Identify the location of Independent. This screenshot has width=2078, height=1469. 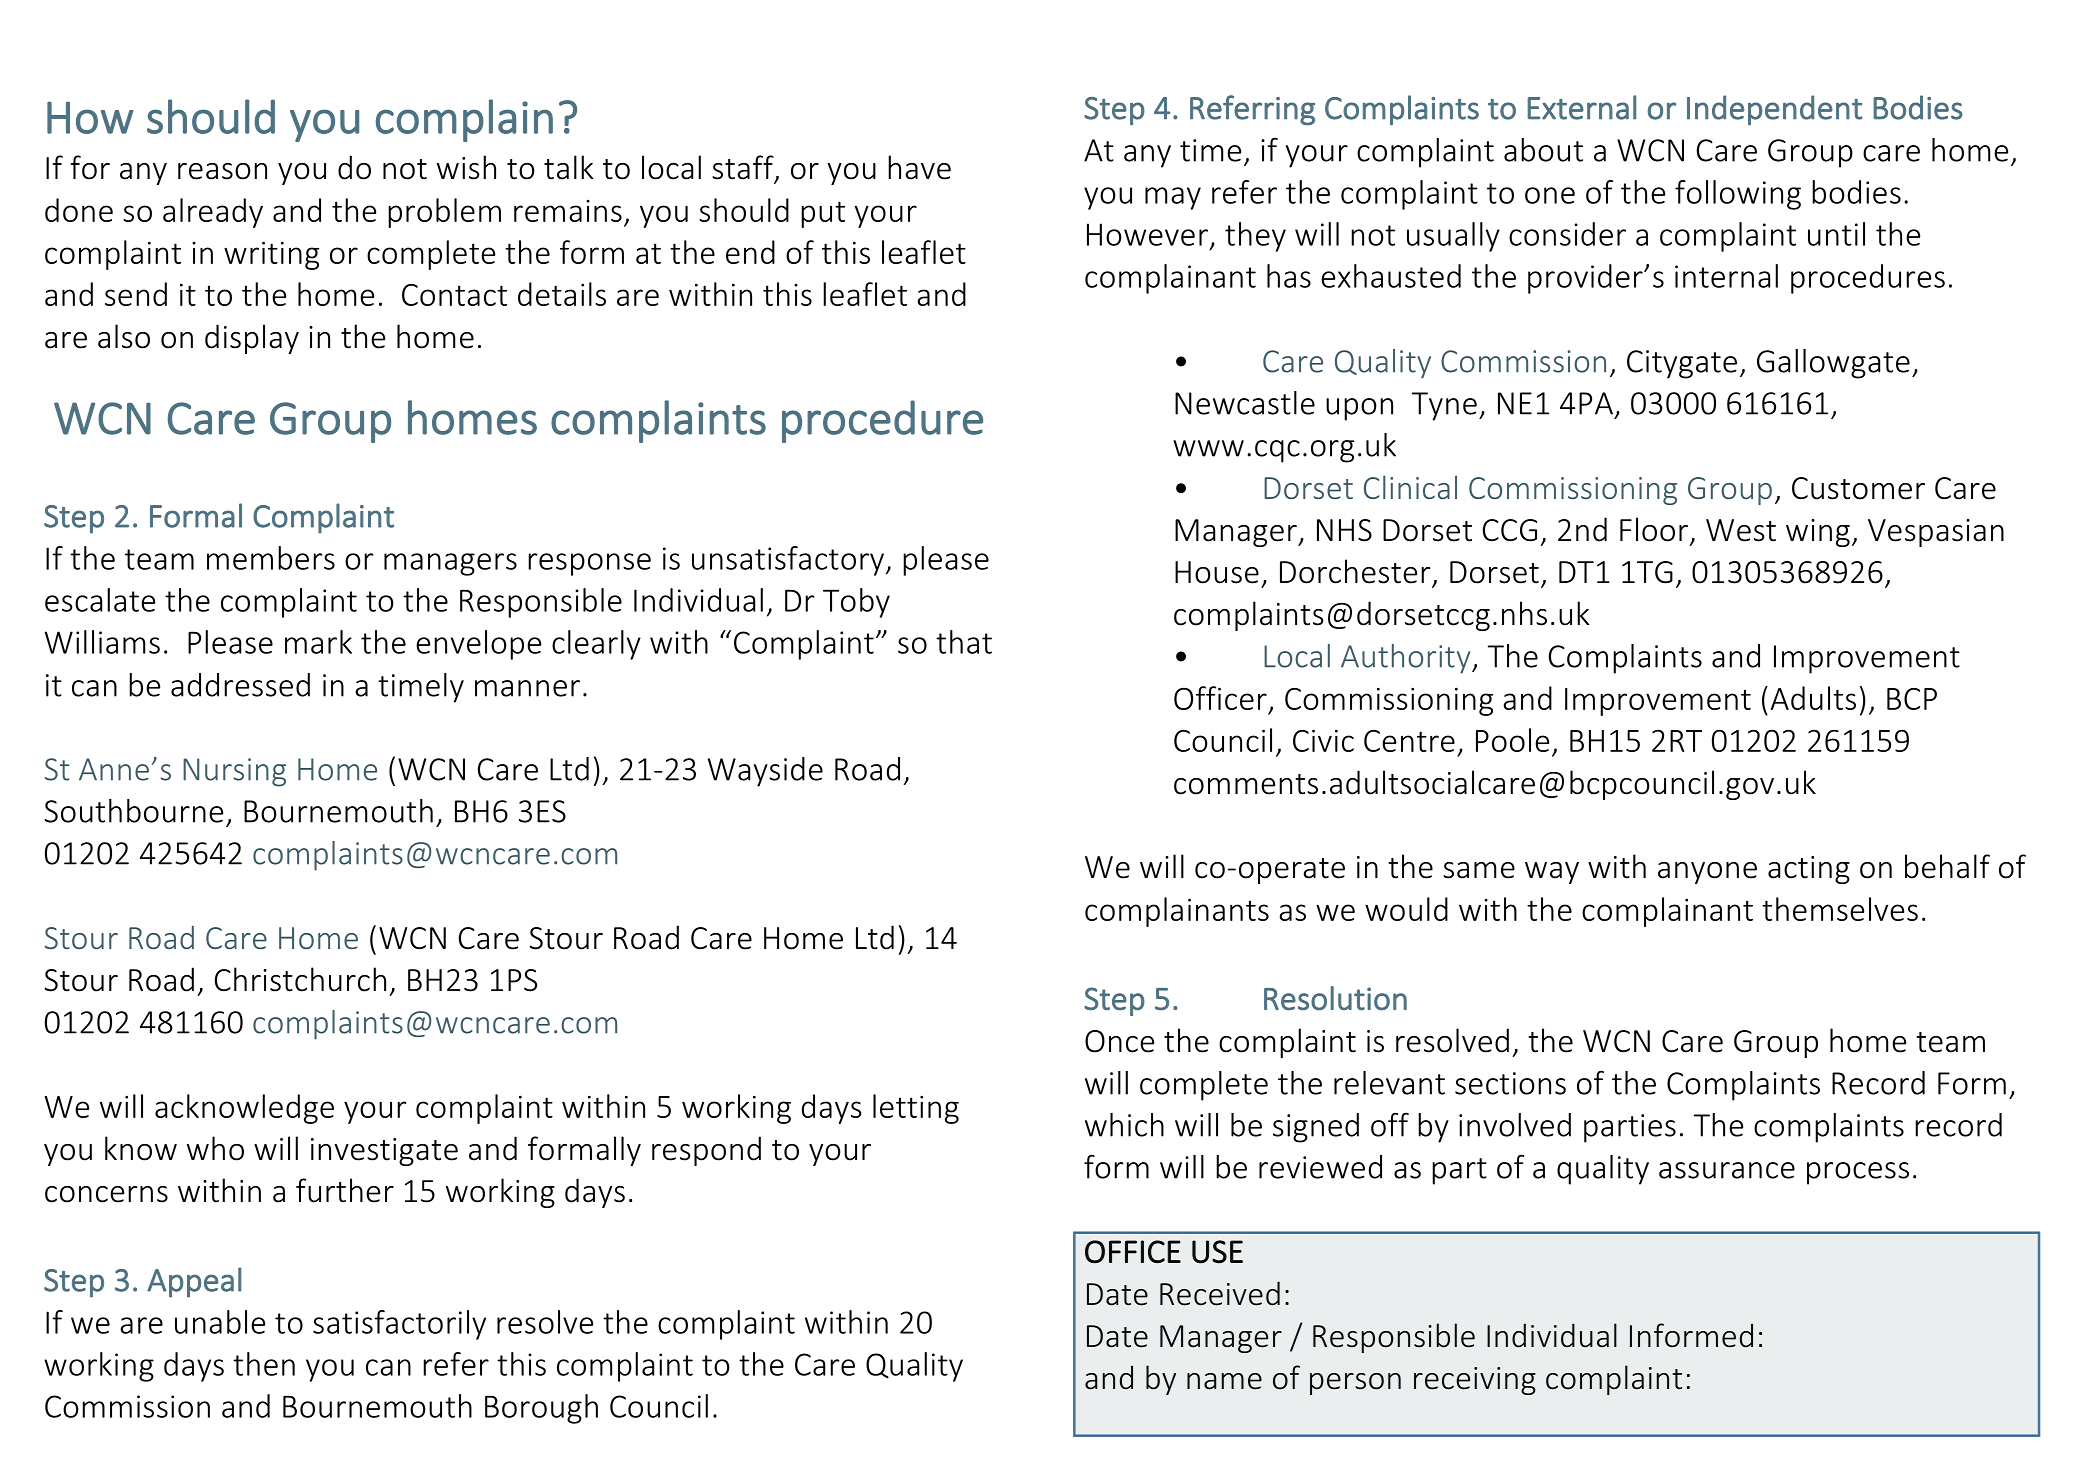
(1775, 110).
